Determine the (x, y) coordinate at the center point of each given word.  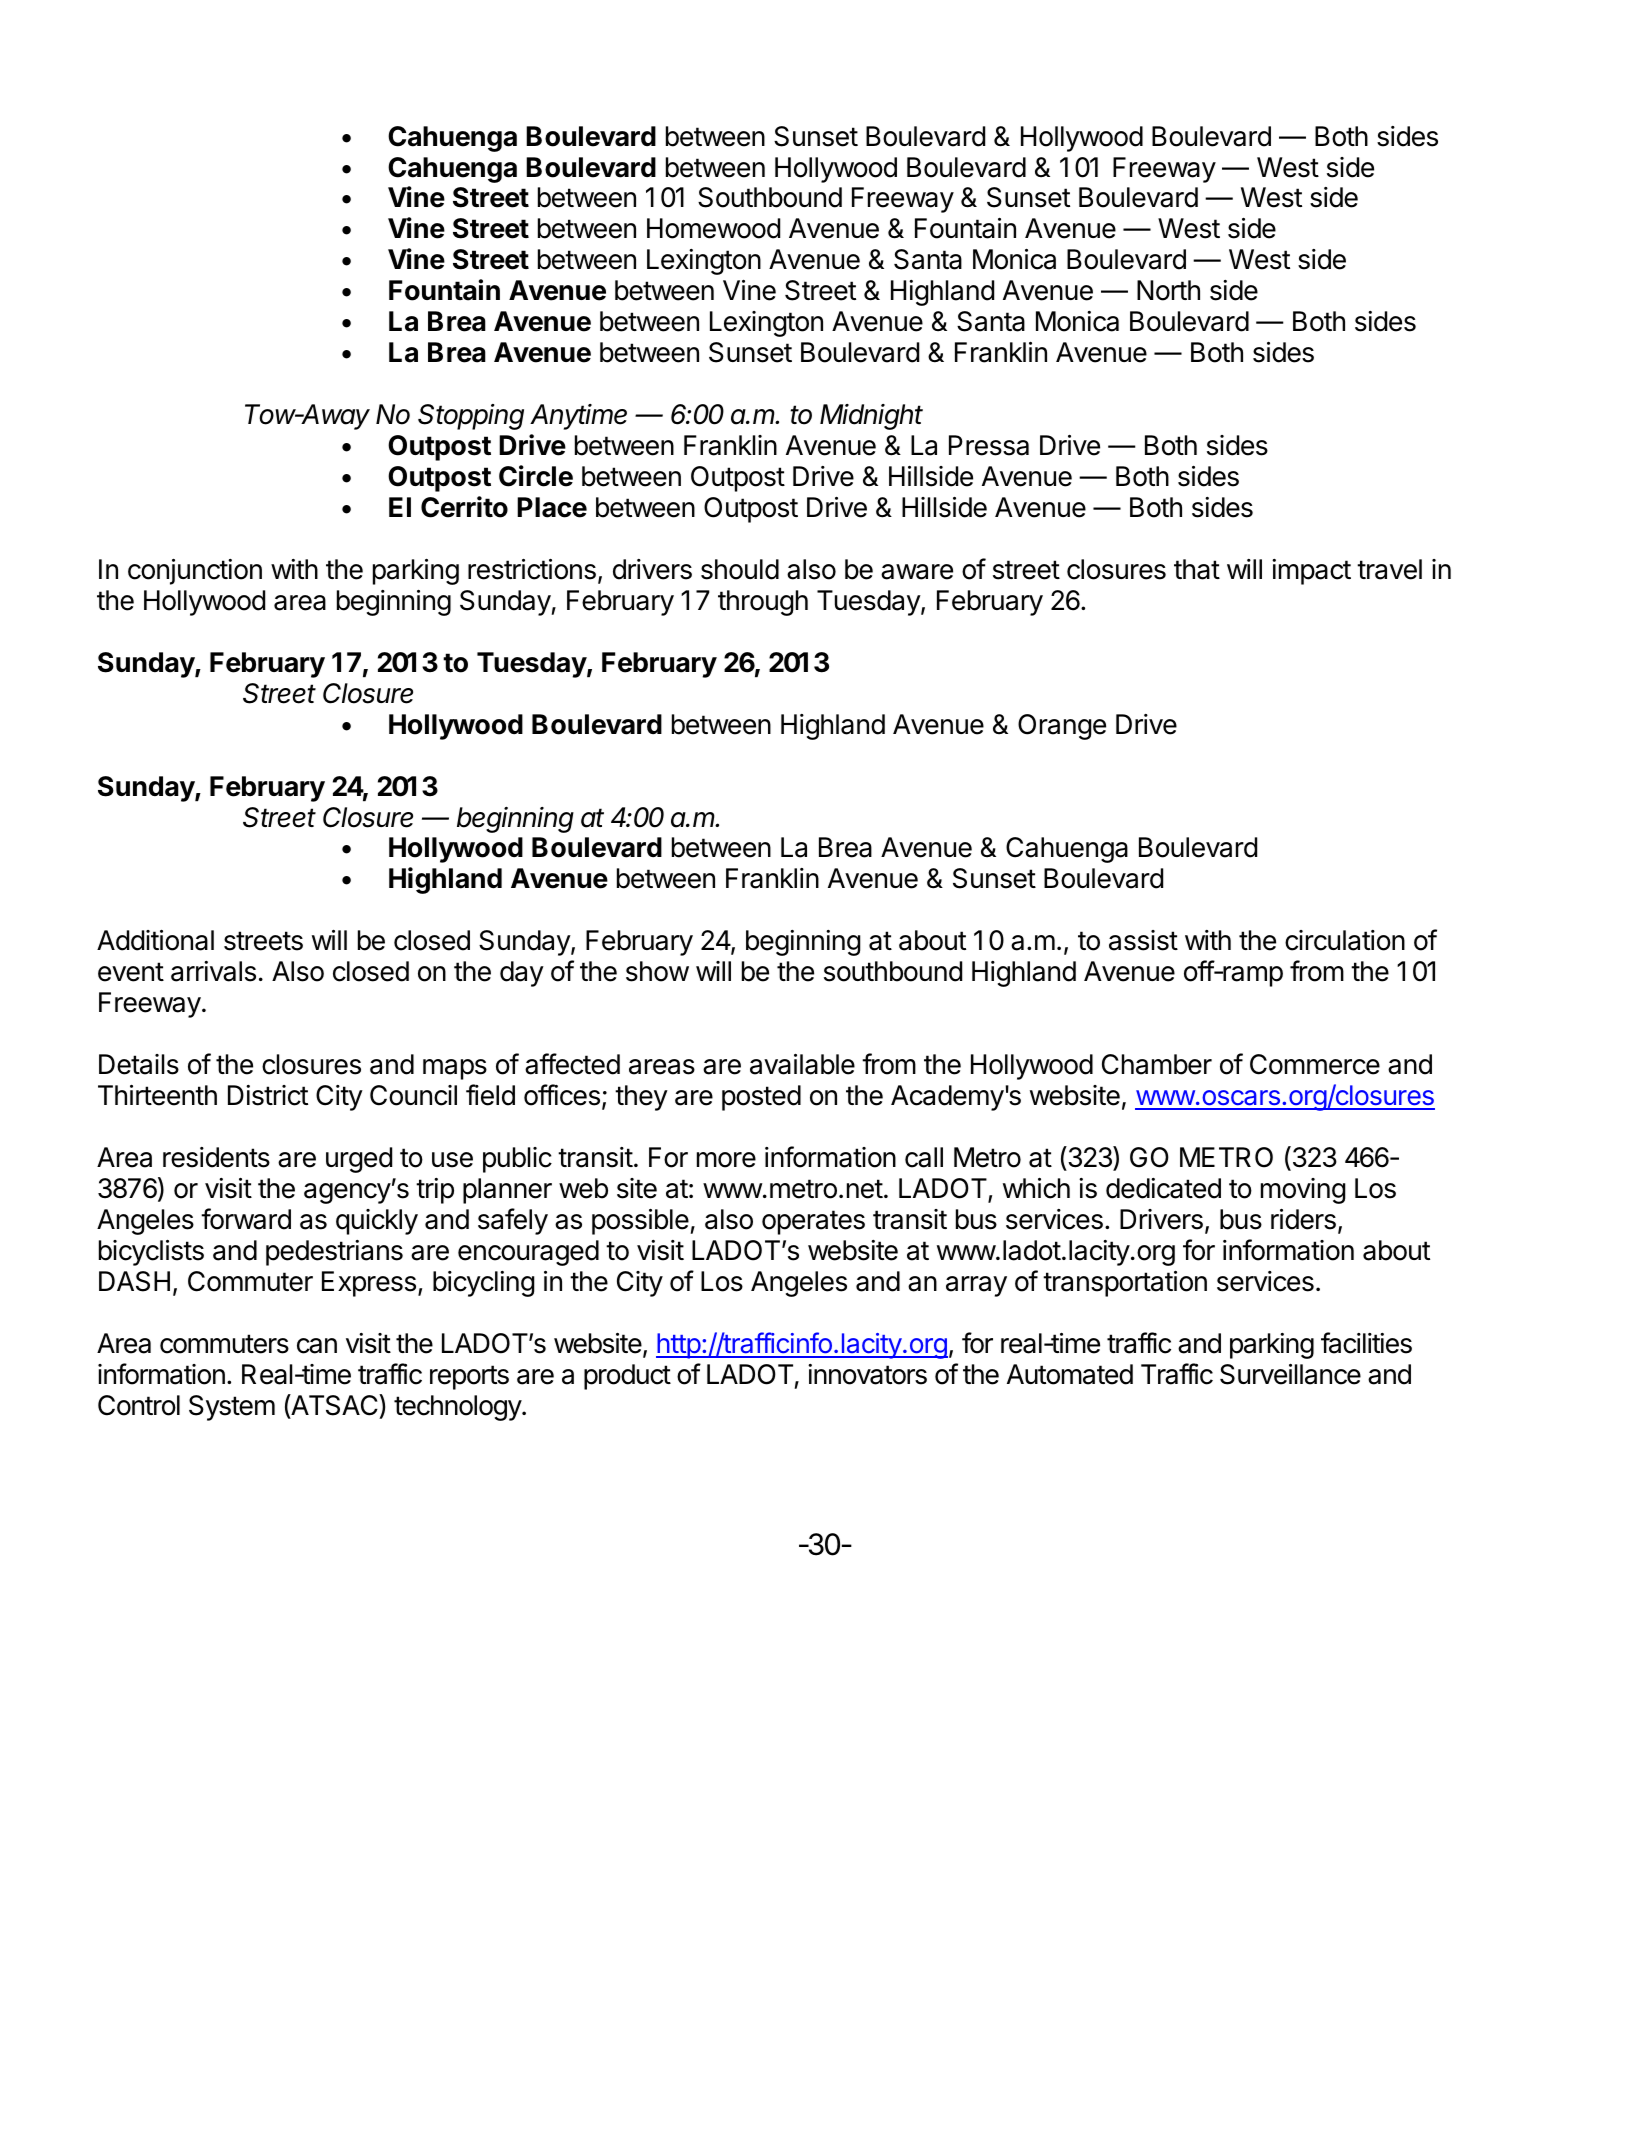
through (763, 603)
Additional (155, 940)
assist (1143, 940)
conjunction (195, 572)
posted (761, 1098)
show (657, 971)
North (1168, 290)
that (1197, 569)
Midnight (871, 417)
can (317, 1346)
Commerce (1315, 1064)
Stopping (471, 417)
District (268, 1095)
